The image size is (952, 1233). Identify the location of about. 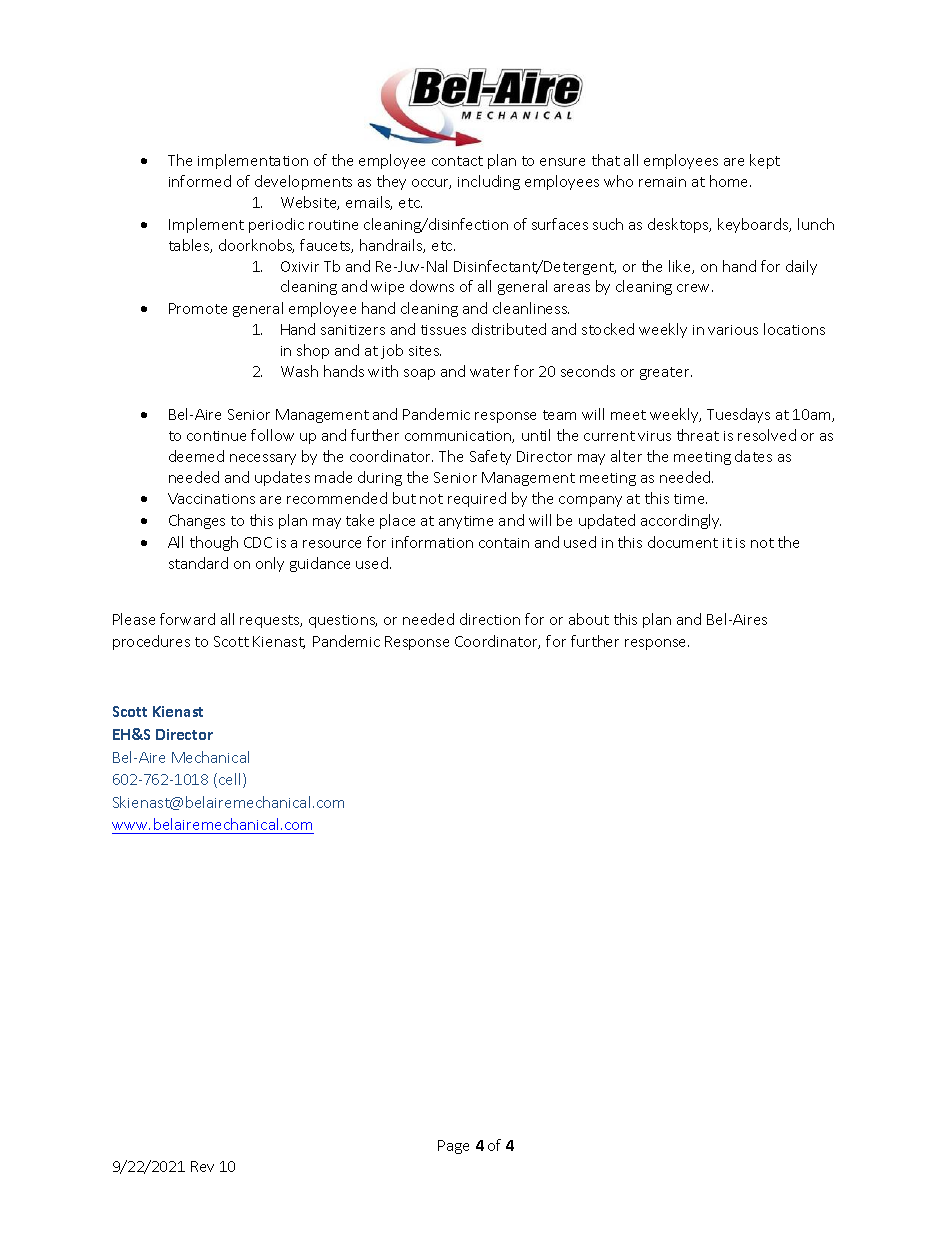
(589, 619).
